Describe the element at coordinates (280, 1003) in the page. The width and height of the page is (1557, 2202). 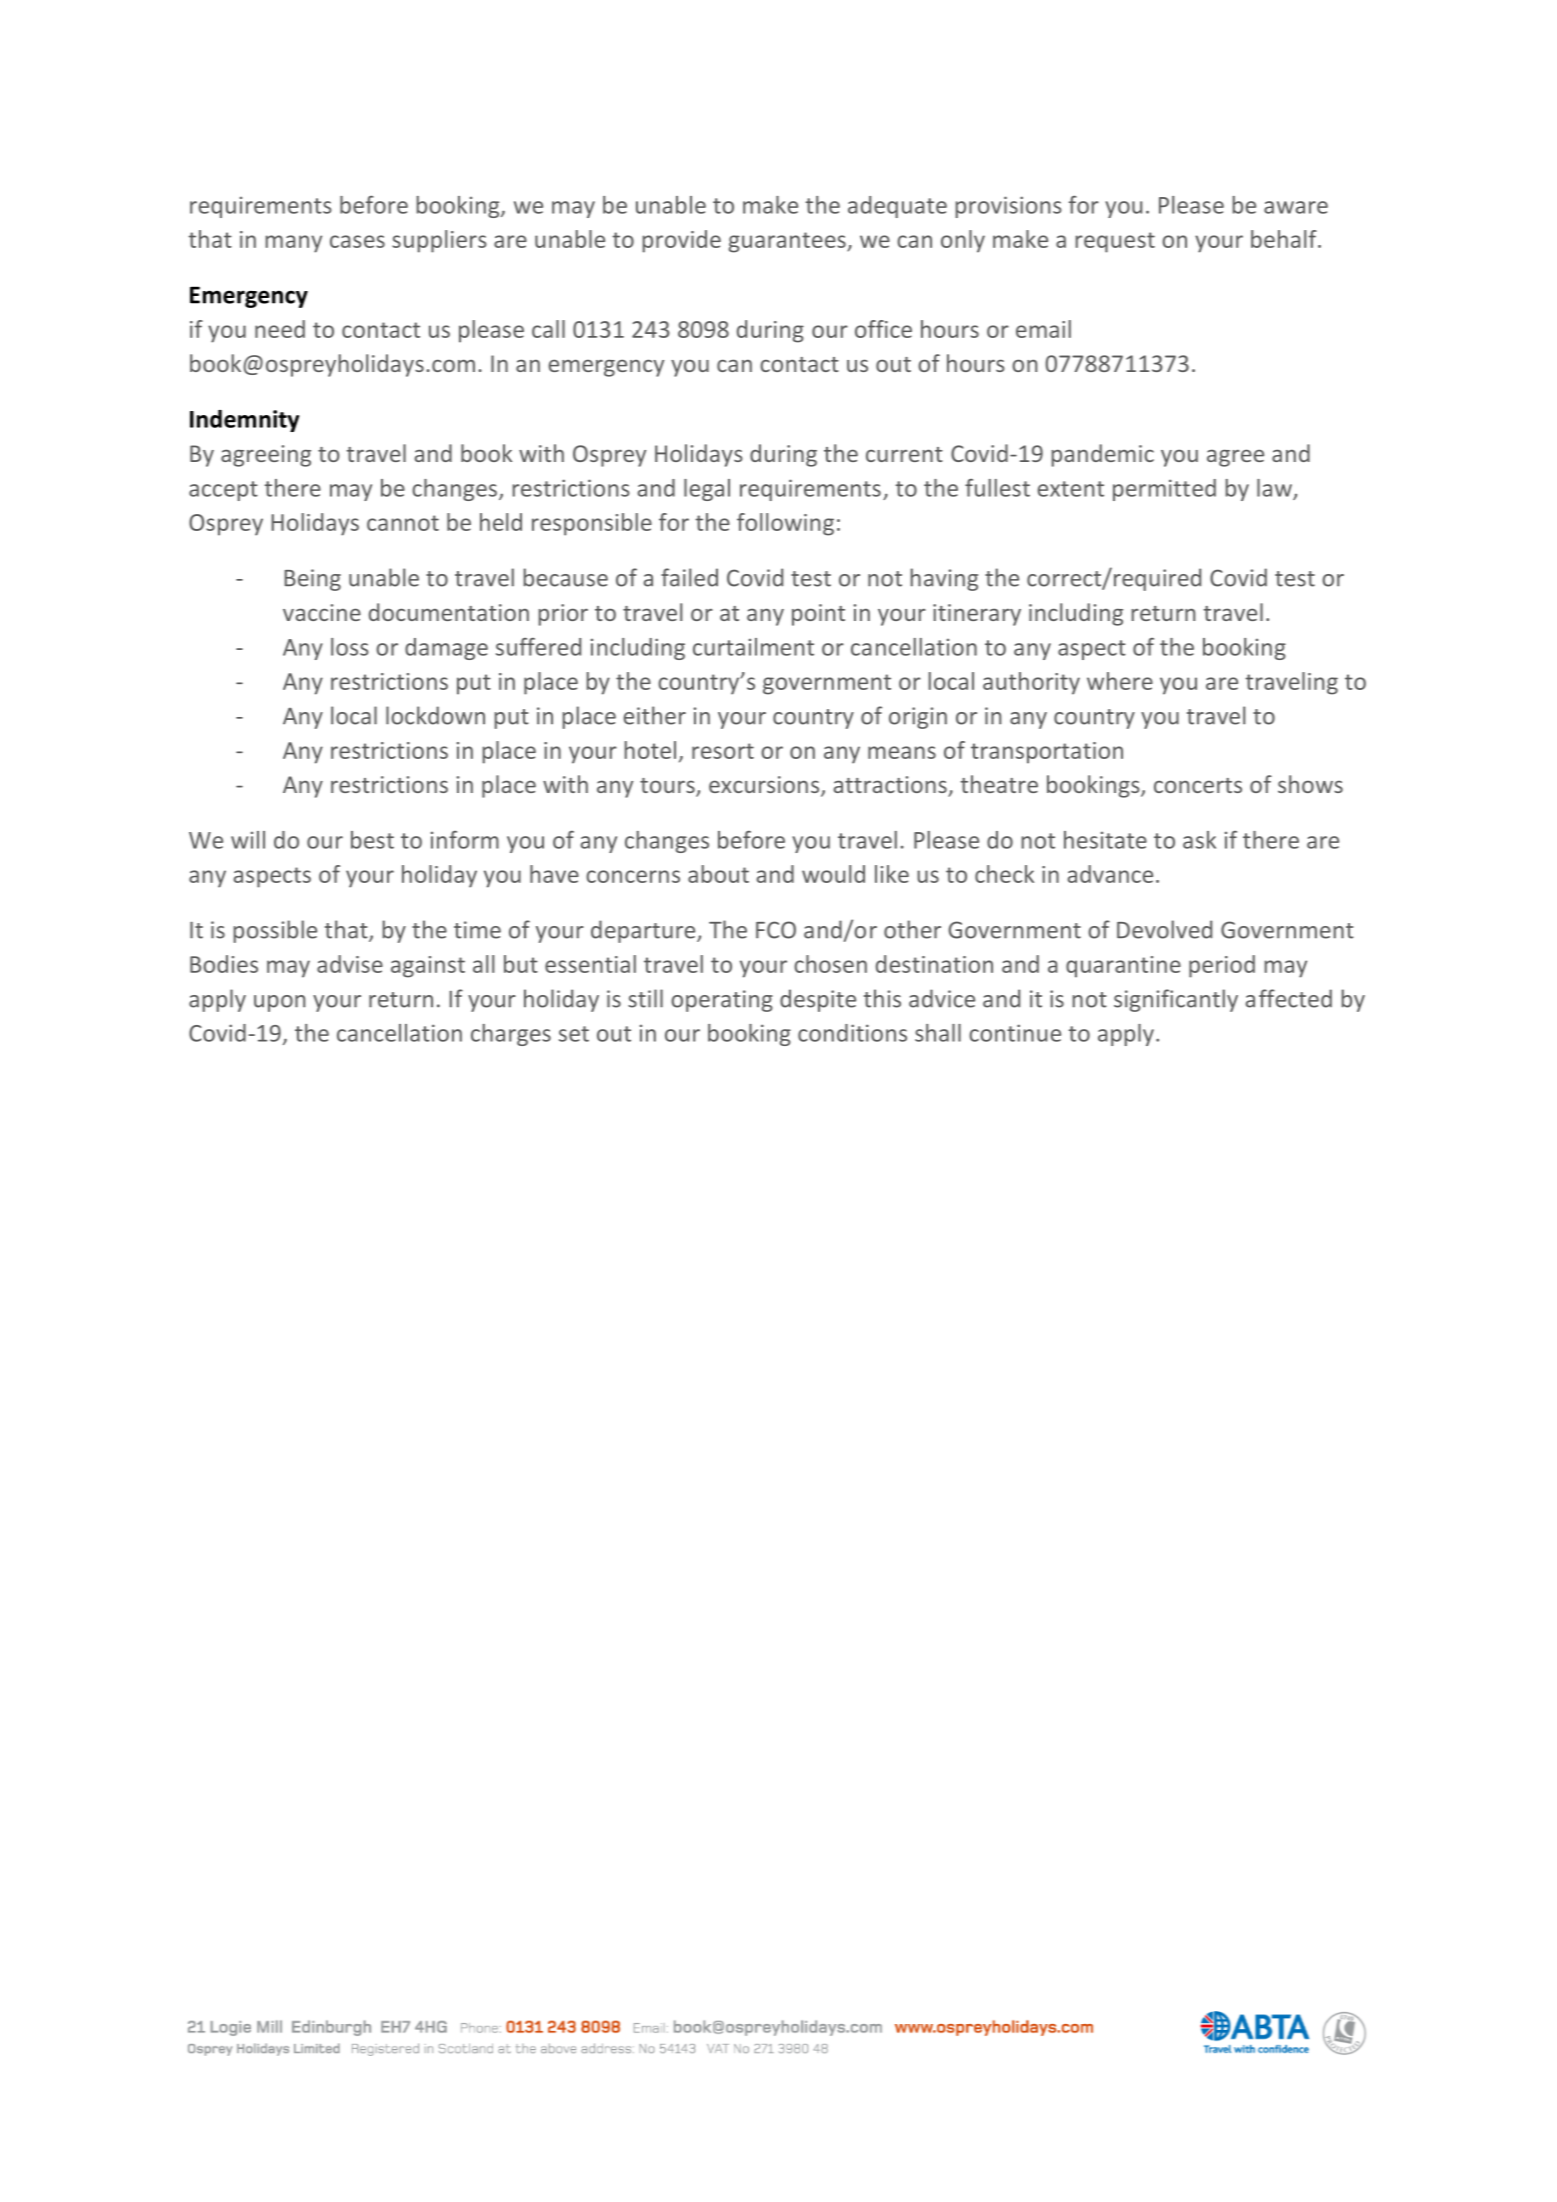
I see `upon` at that location.
